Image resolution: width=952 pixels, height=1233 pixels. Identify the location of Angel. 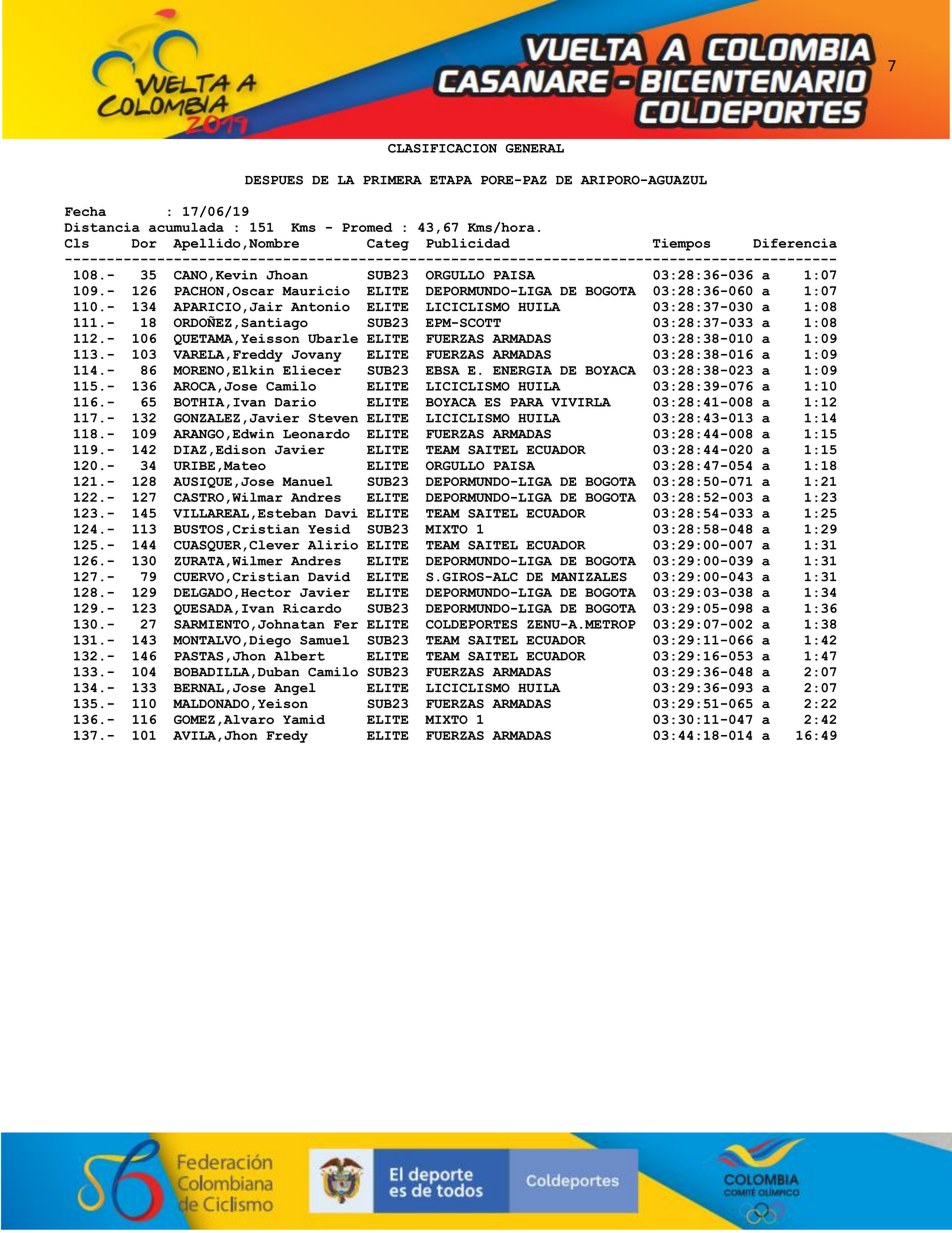
(295, 689).
